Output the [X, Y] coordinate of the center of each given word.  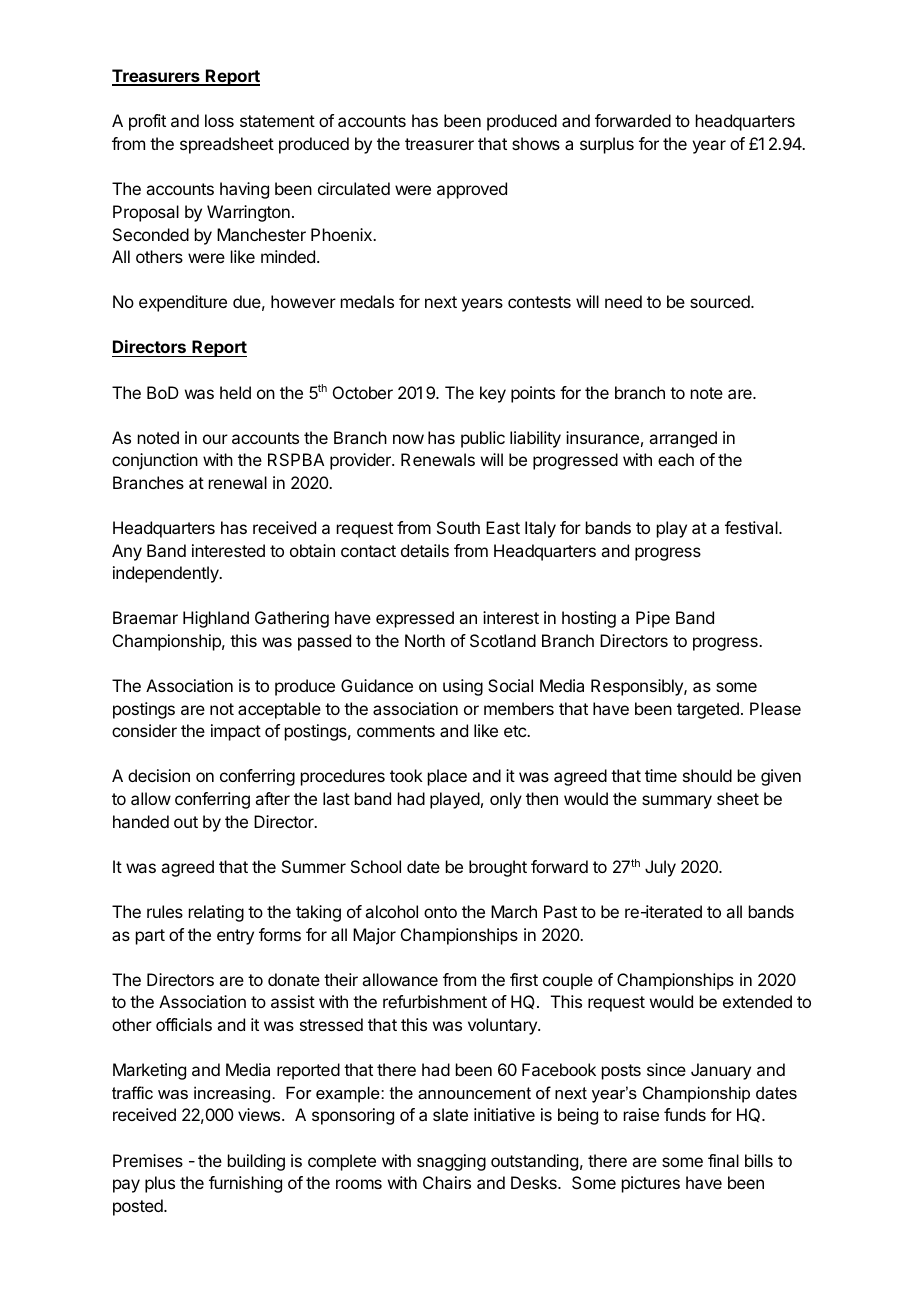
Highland [216, 619]
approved [472, 190]
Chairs [447, 1182]
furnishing [245, 1184]
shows [536, 143]
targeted [708, 710]
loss [219, 120]
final [723, 1160]
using [463, 687]
